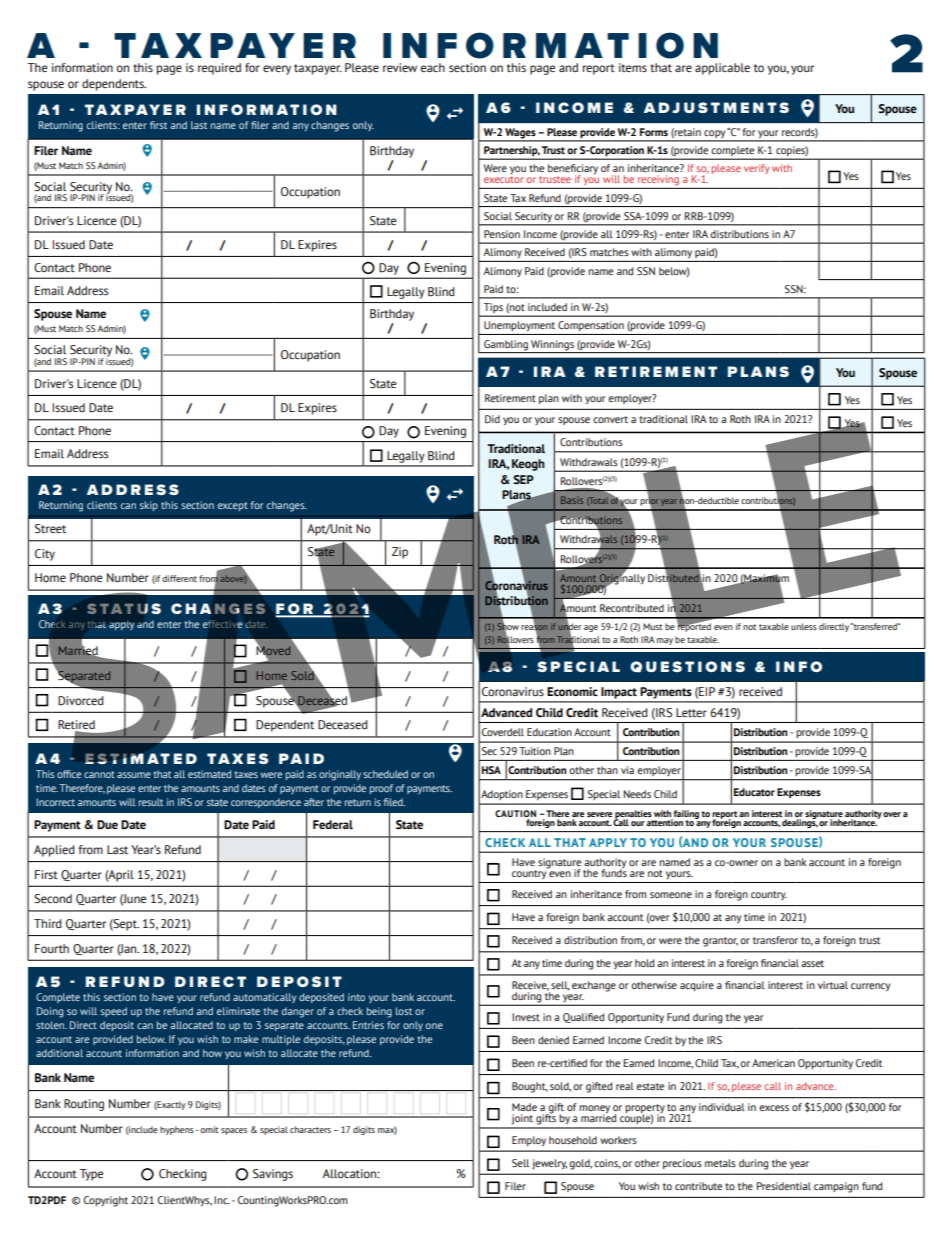 Image resolution: width=952 pixels, height=1233 pixels. Describe the element at coordinates (219, 69) in the screenshot. I see `required` at that location.
